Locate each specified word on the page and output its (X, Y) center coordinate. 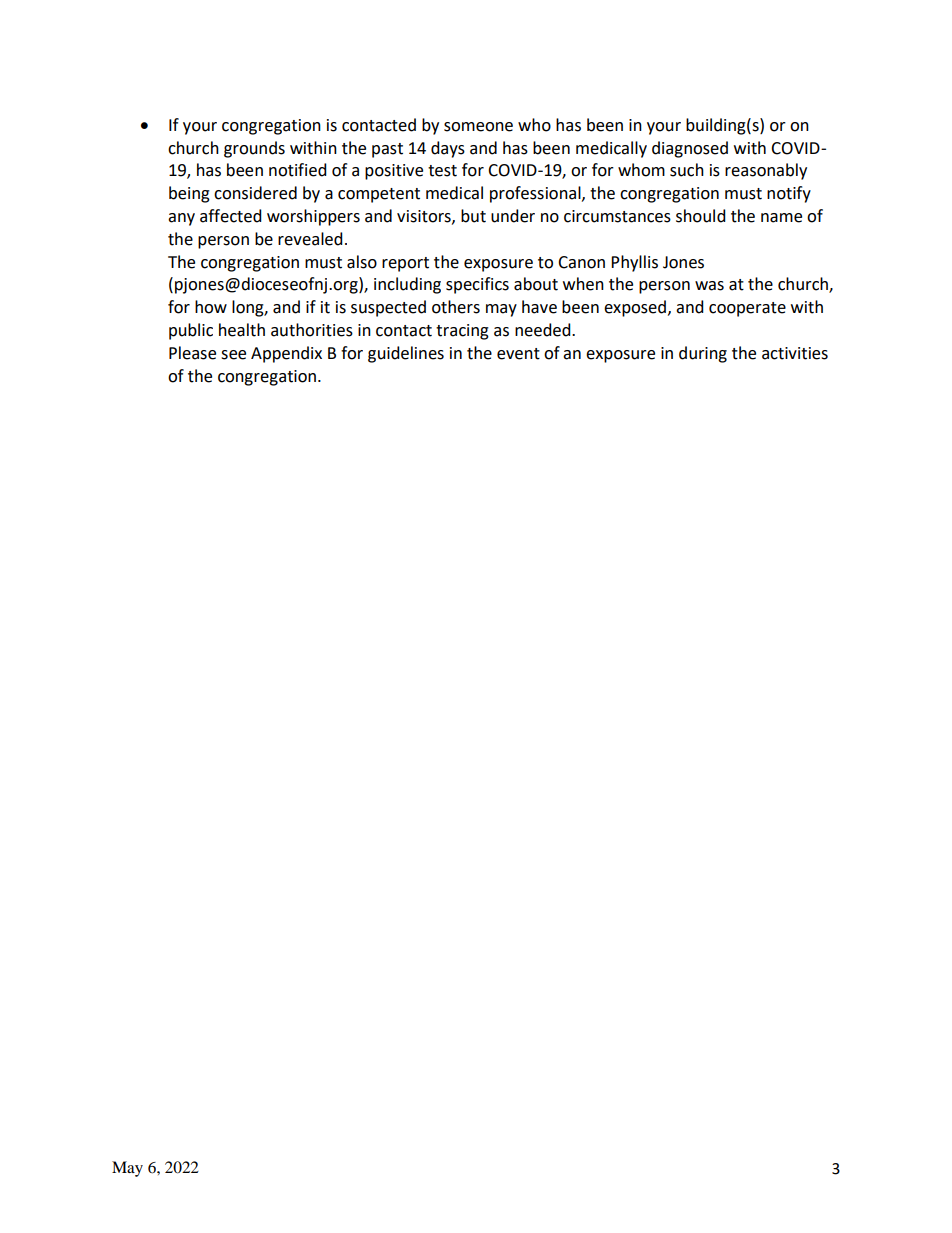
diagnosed (690, 149)
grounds (254, 149)
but (473, 216)
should (701, 216)
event (518, 354)
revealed (310, 239)
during (703, 354)
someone (478, 127)
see (233, 355)
